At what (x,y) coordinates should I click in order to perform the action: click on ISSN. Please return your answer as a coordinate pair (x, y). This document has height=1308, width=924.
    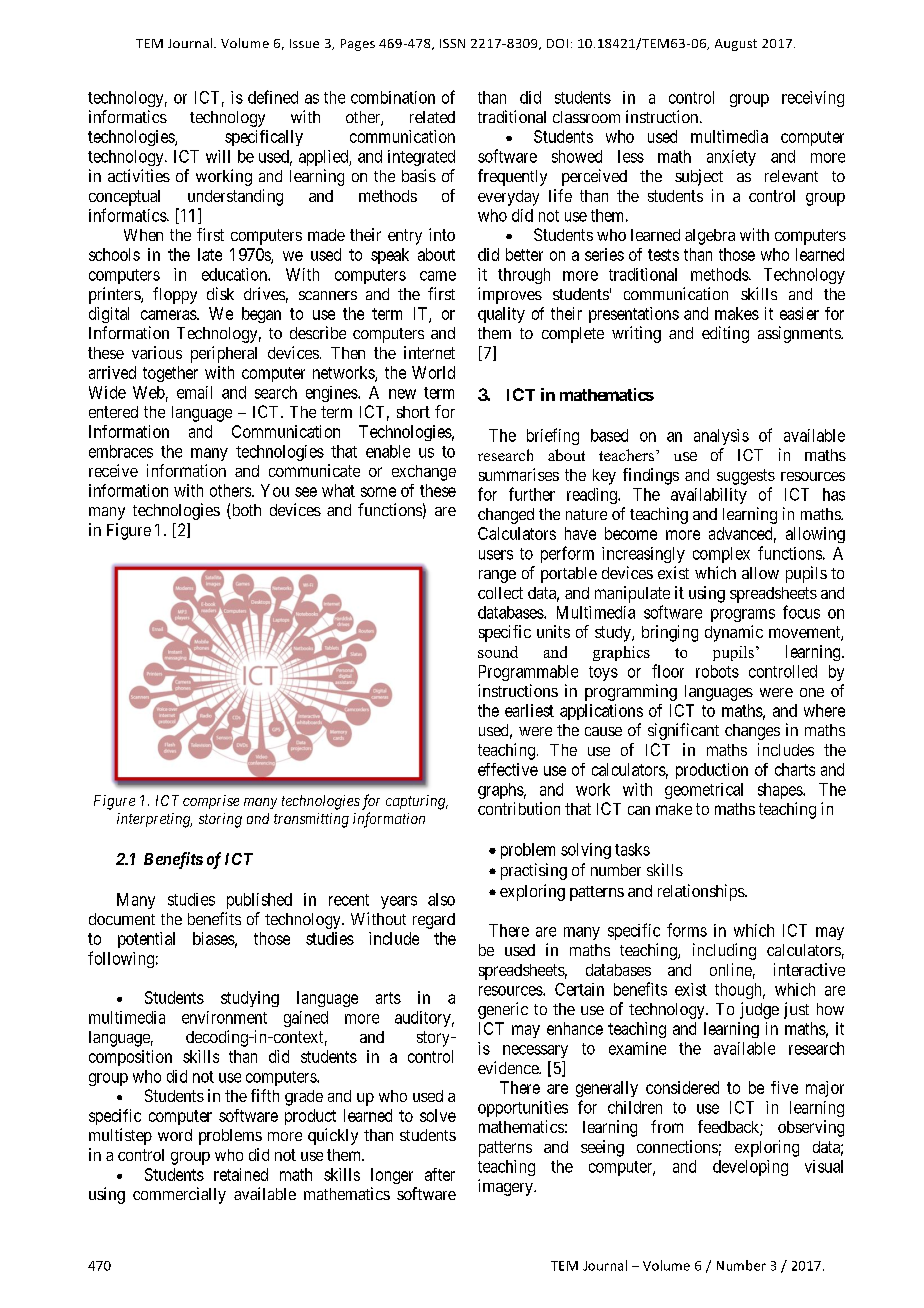
    Looking at the image, I should click on (452, 43).
